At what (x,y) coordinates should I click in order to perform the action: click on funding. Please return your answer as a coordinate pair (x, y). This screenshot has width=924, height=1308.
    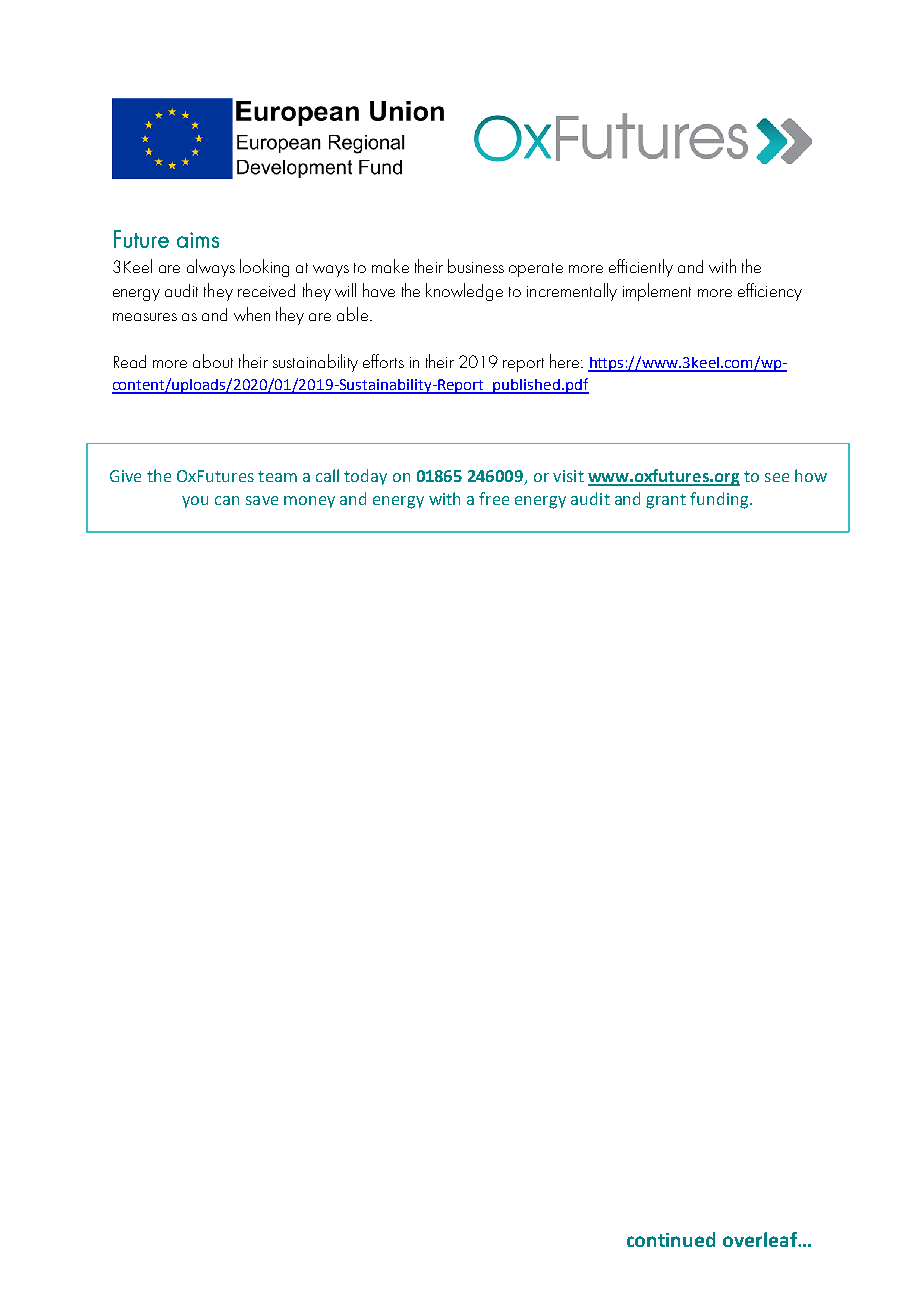
    Looking at the image, I should click on (720, 500).
